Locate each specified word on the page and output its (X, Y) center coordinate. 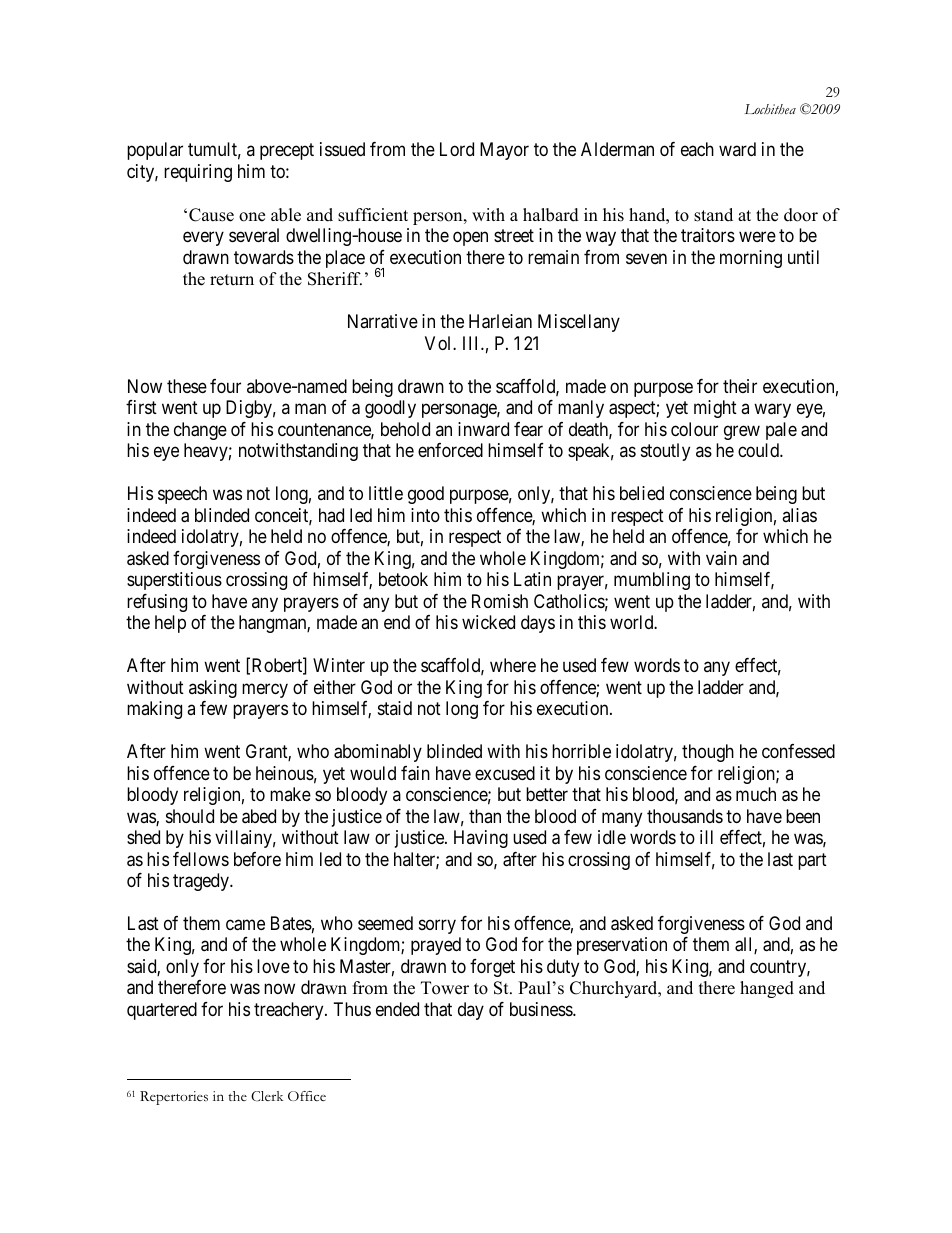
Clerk (267, 1096)
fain (415, 773)
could (759, 450)
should (190, 816)
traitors (708, 235)
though (708, 753)
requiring (198, 173)
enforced (450, 450)
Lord (457, 149)
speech (182, 495)
